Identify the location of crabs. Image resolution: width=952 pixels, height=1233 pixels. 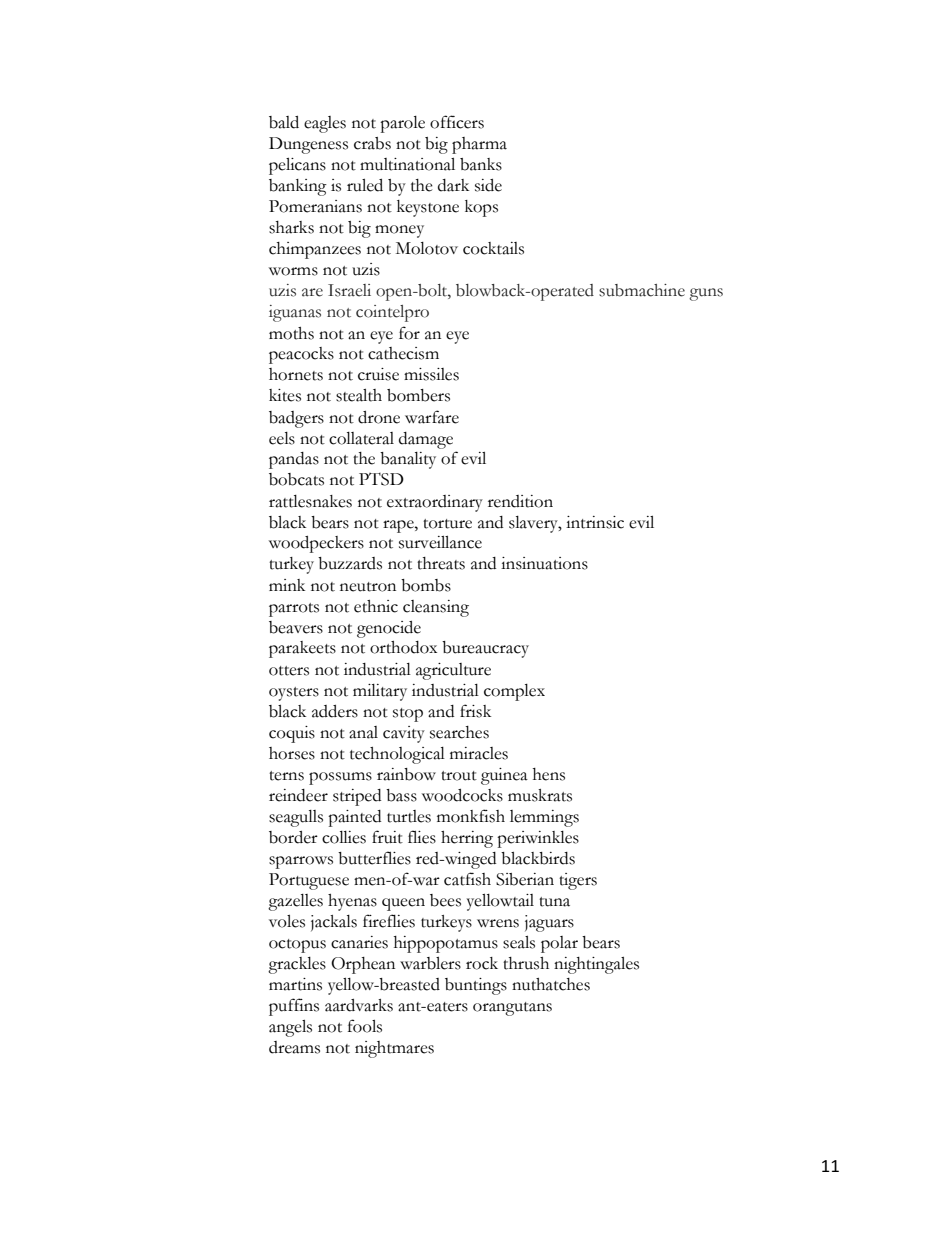
(372, 143).
